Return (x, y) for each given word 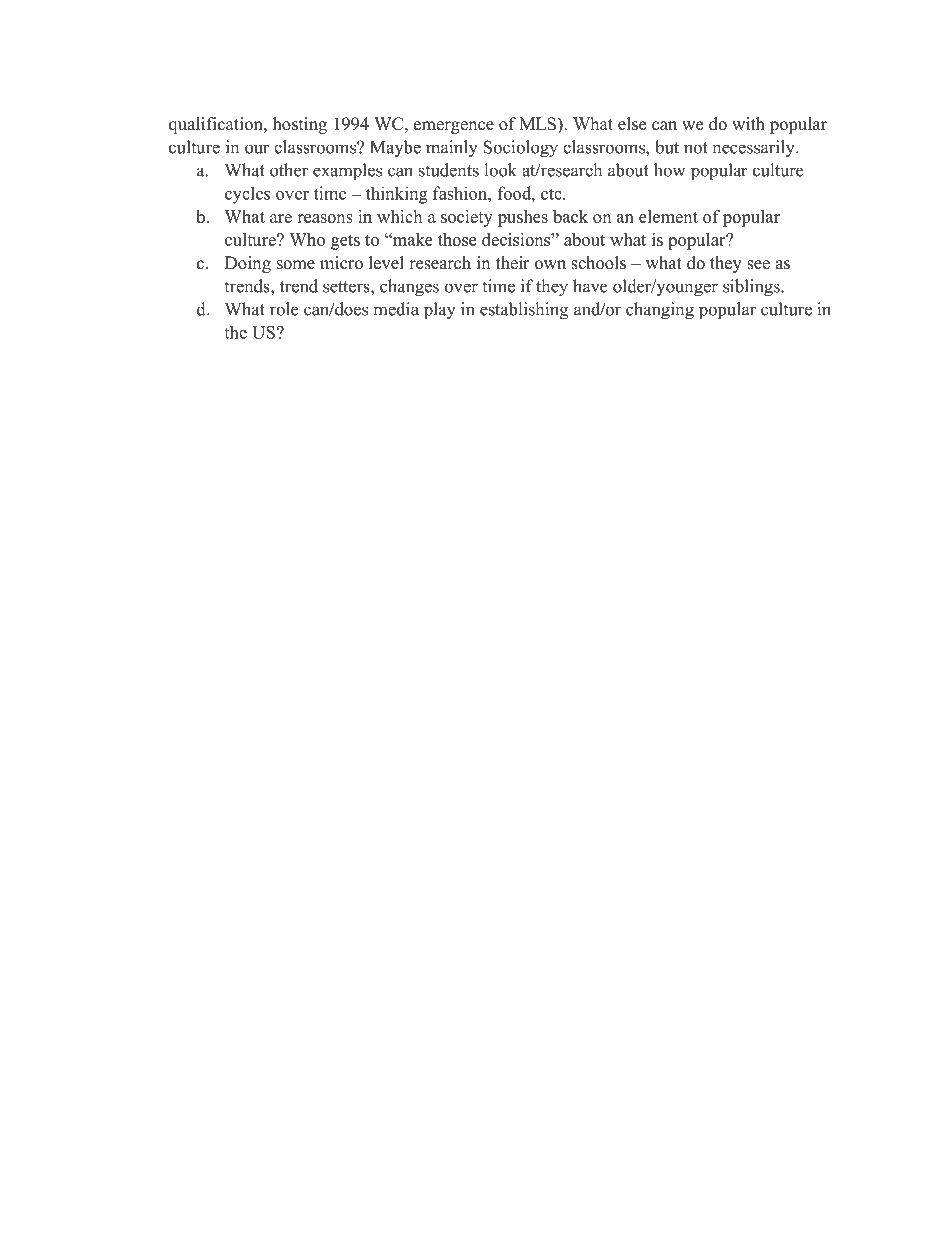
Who (307, 239)
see (758, 265)
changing (660, 311)
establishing (524, 311)
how (670, 170)
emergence (454, 127)
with (748, 123)
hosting (300, 125)
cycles (247, 195)
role (284, 309)
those (457, 239)
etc (552, 194)
